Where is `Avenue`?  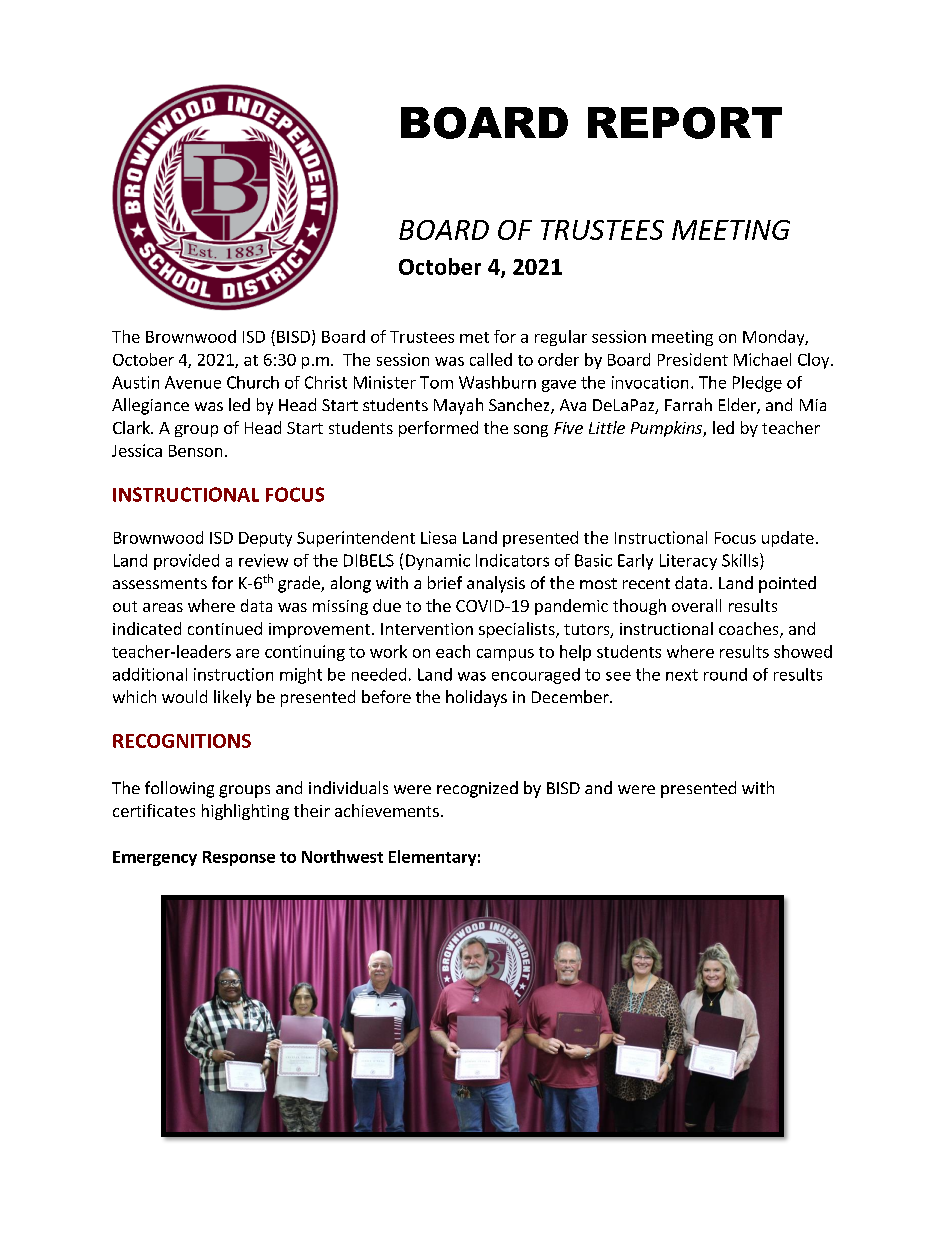 Avenue is located at coordinates (193, 382).
